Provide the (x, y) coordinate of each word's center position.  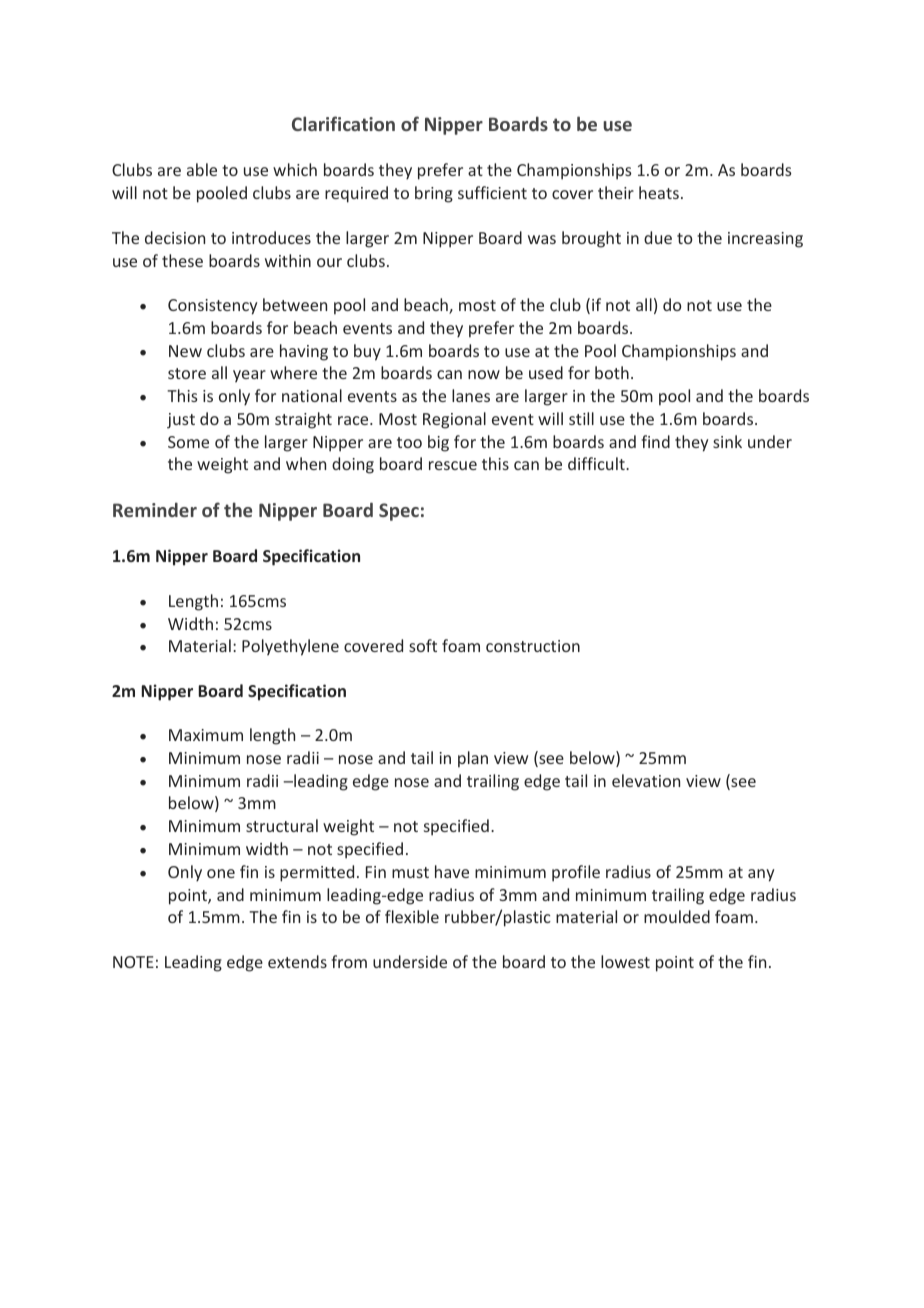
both (612, 372)
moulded (677, 916)
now (484, 374)
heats (659, 192)
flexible (412, 916)
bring (434, 194)
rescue (453, 465)
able (202, 169)
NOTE (133, 962)
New (185, 351)
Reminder (155, 509)
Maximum (206, 735)
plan (473, 759)
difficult (597, 463)
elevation (646, 780)
